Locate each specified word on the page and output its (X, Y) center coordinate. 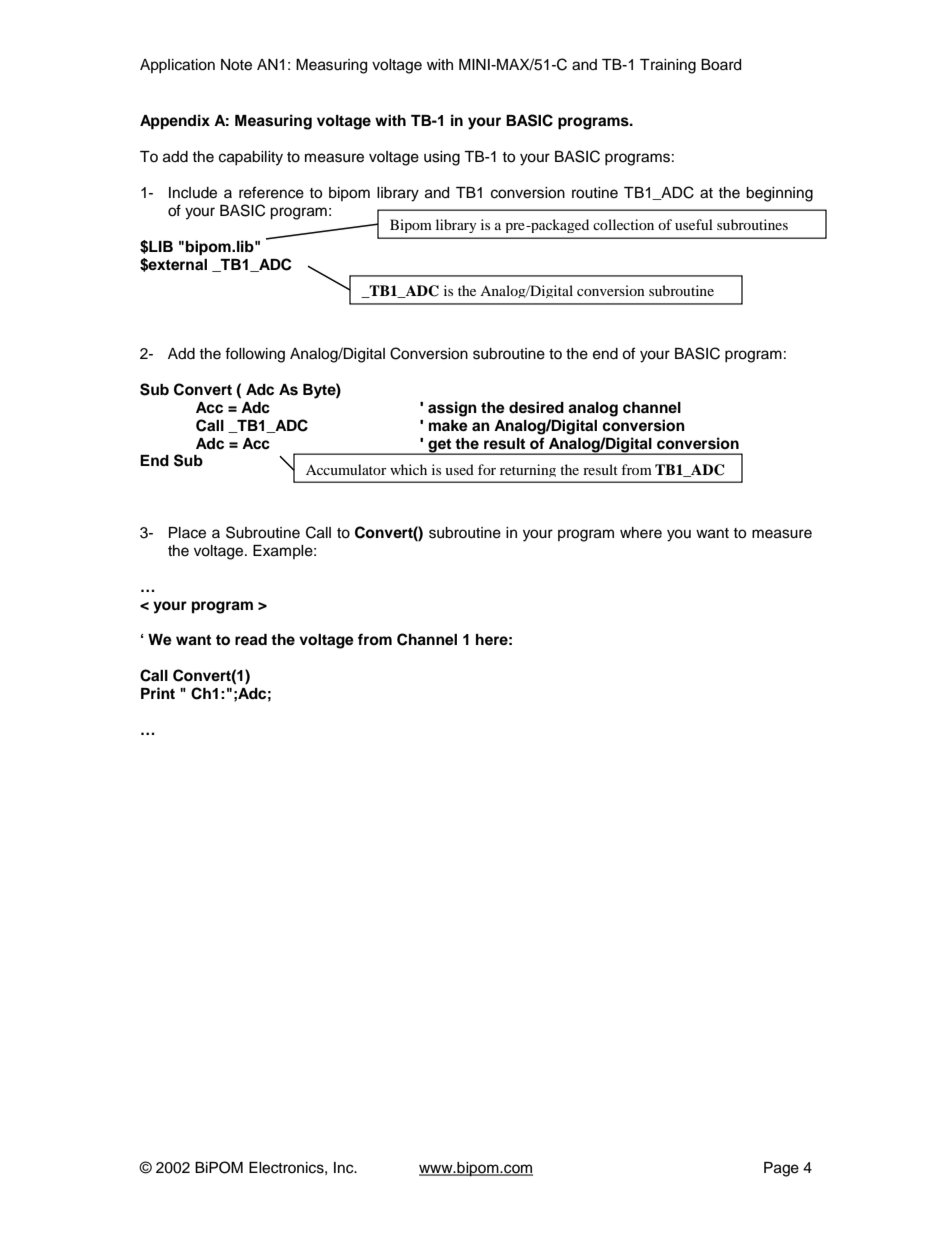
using (442, 158)
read (251, 640)
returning (528, 470)
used (459, 469)
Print (158, 693)
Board (721, 65)
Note (236, 65)
